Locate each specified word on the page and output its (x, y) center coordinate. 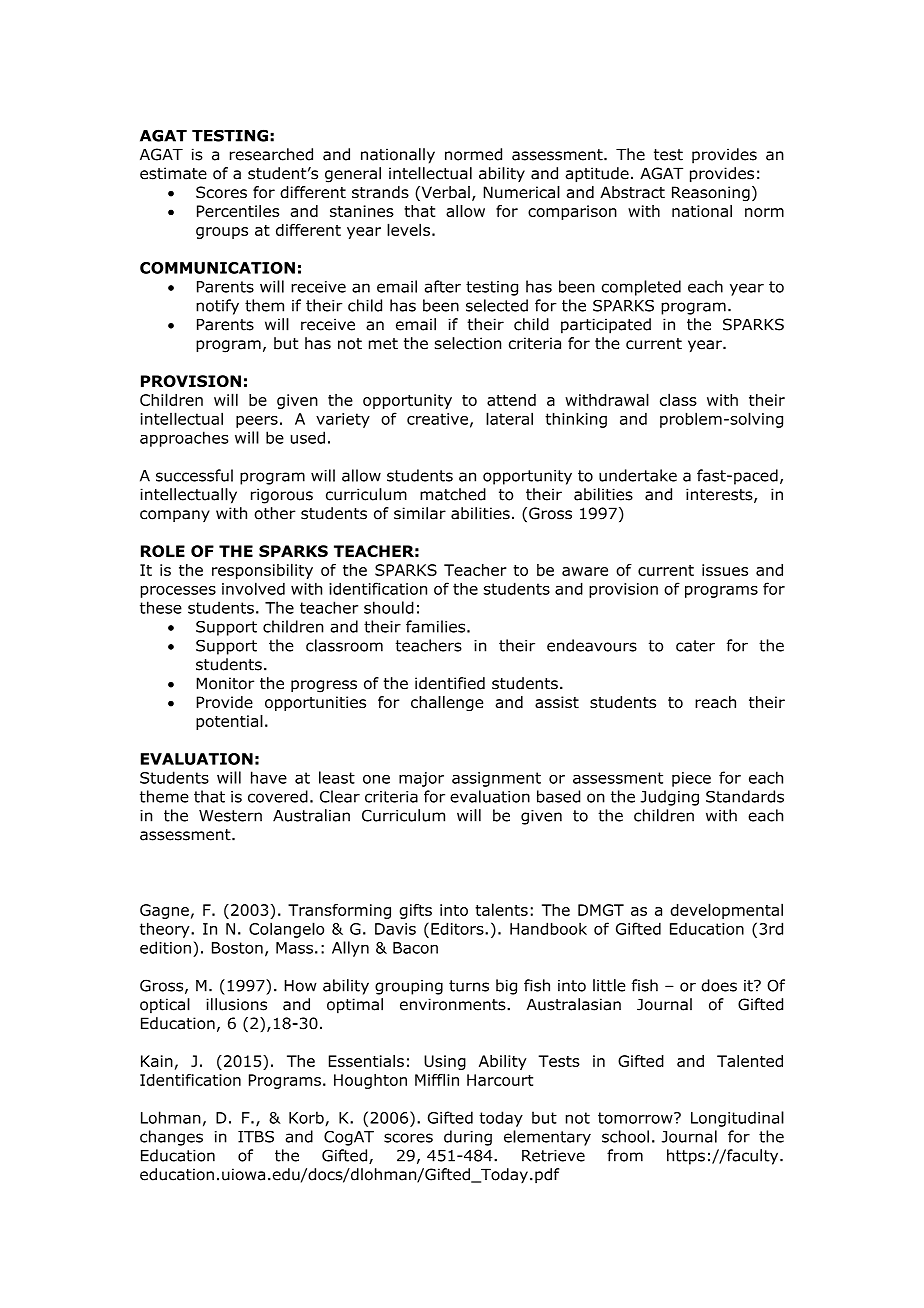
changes (171, 1138)
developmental (726, 911)
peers (257, 422)
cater (695, 646)
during (468, 1138)
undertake (638, 475)
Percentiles (238, 211)
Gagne (164, 911)
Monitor (225, 683)
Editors (458, 928)
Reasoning (711, 194)
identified (450, 683)
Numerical (521, 192)
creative (437, 419)
